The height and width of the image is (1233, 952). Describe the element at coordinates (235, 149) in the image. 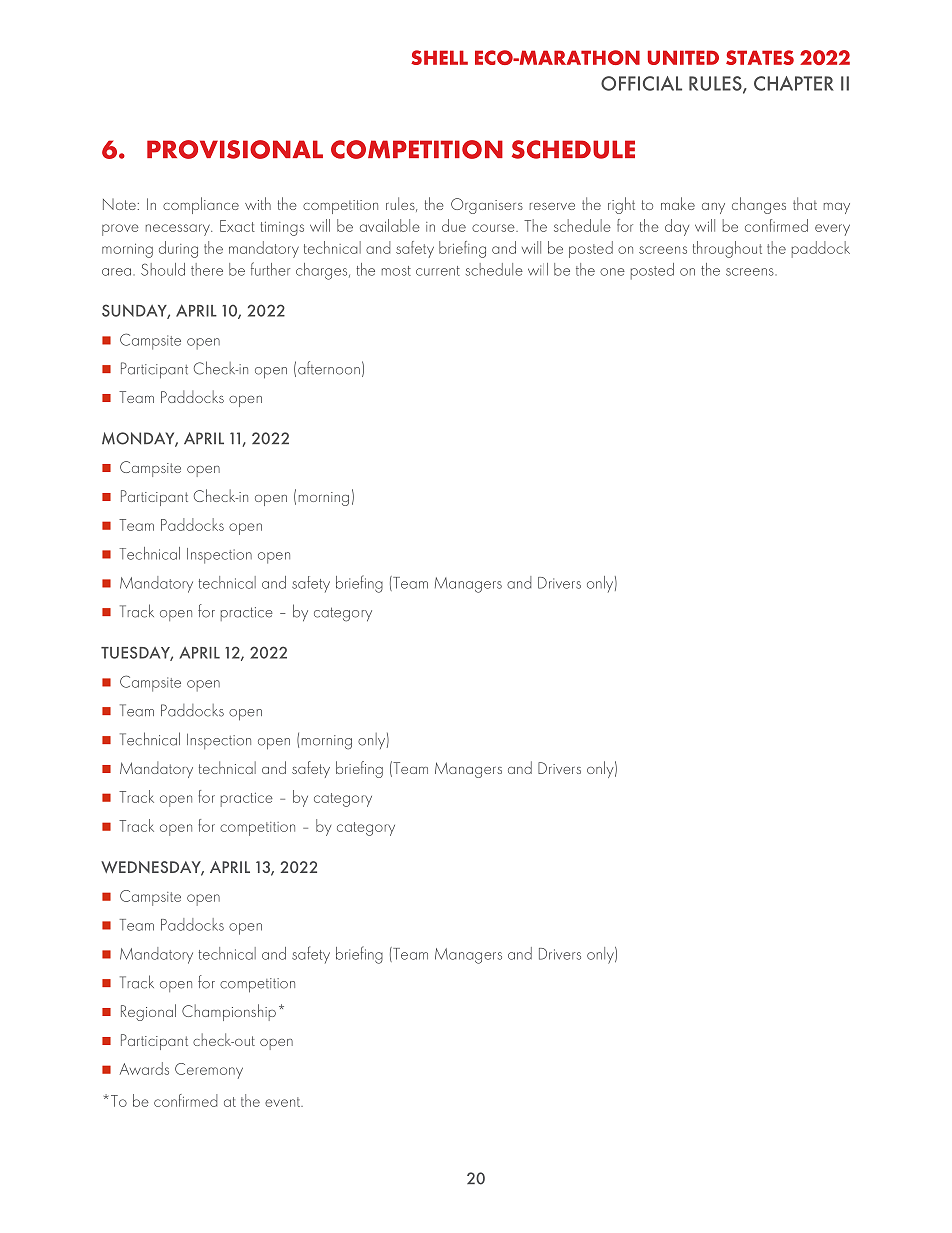

I see `PROVISIONAL` at that location.
